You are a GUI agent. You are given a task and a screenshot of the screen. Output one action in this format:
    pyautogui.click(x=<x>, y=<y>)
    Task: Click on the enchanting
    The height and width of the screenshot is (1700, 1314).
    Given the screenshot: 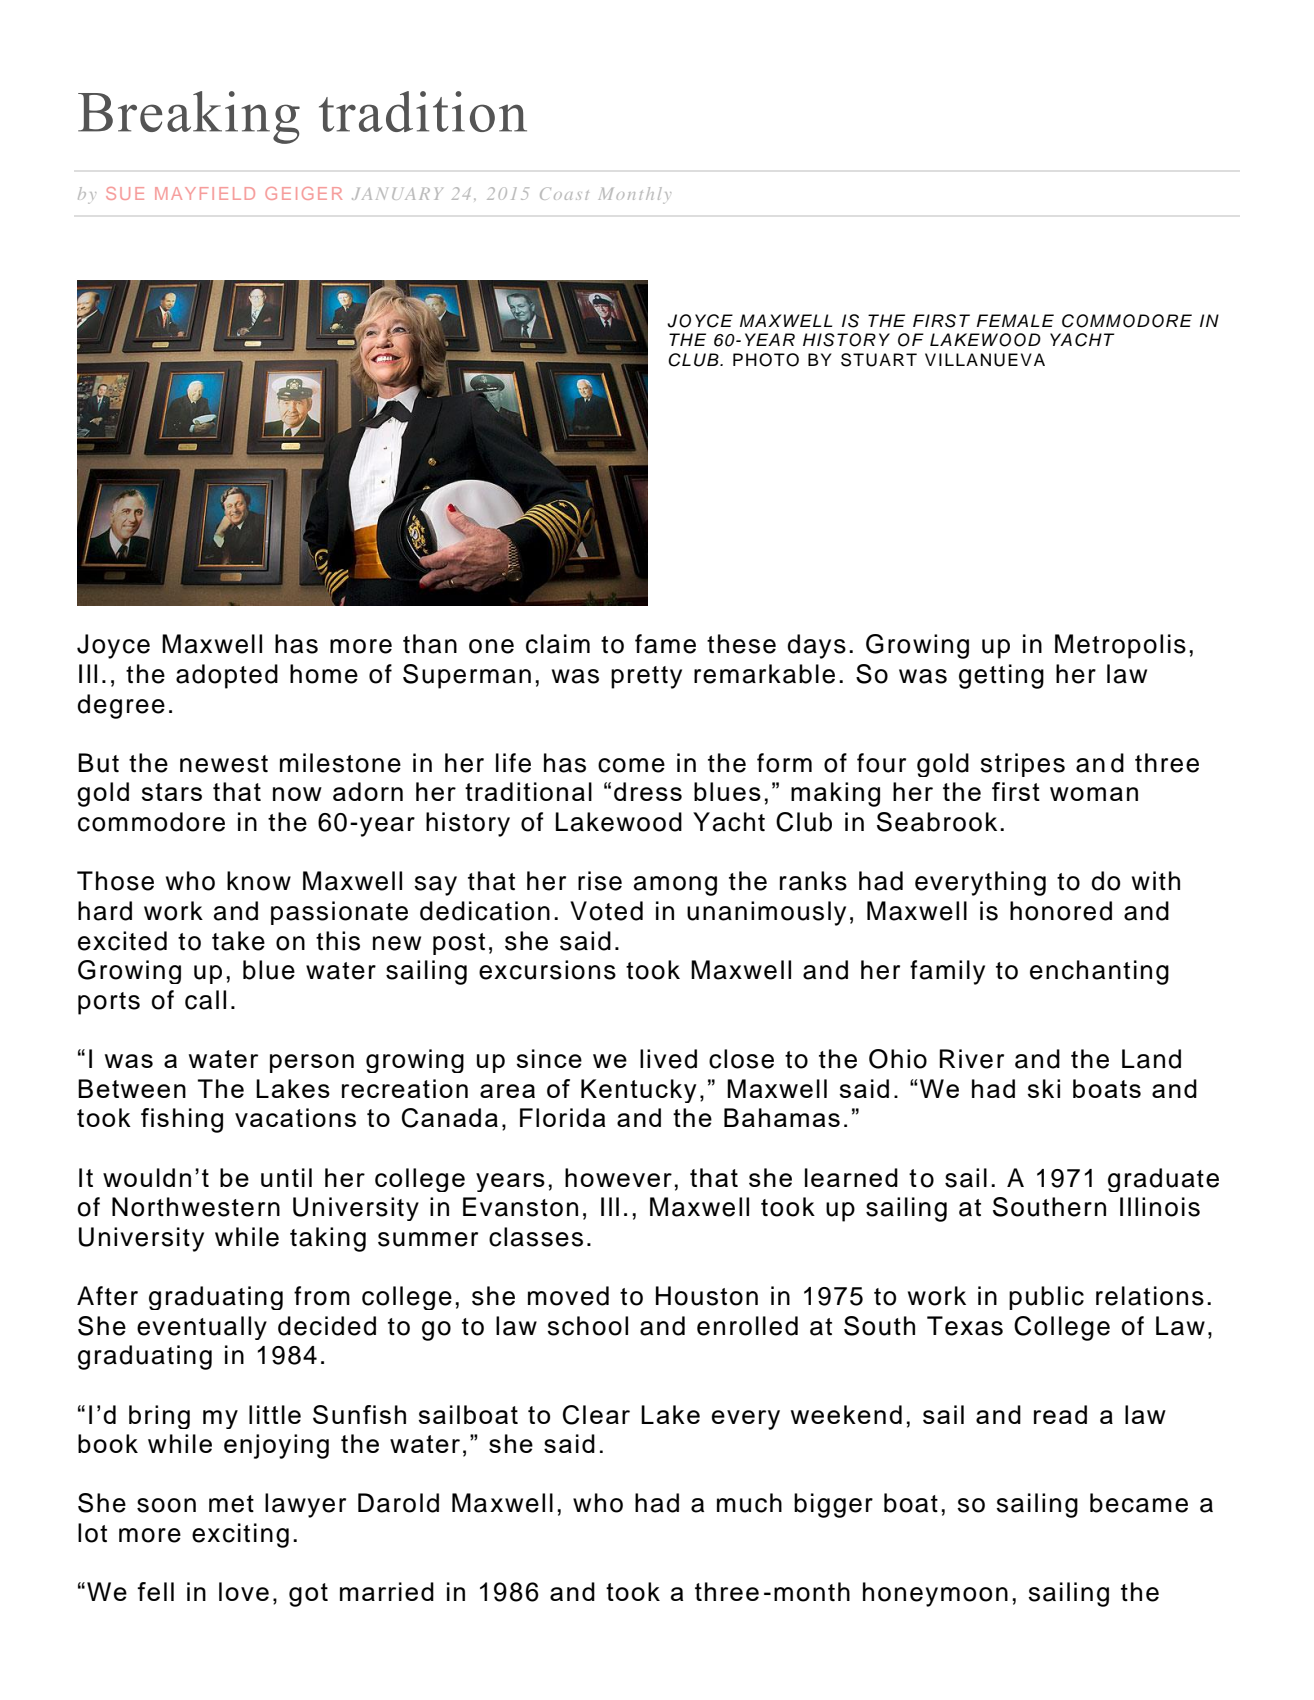 What is the action you would take?
    pyautogui.click(x=1099, y=972)
